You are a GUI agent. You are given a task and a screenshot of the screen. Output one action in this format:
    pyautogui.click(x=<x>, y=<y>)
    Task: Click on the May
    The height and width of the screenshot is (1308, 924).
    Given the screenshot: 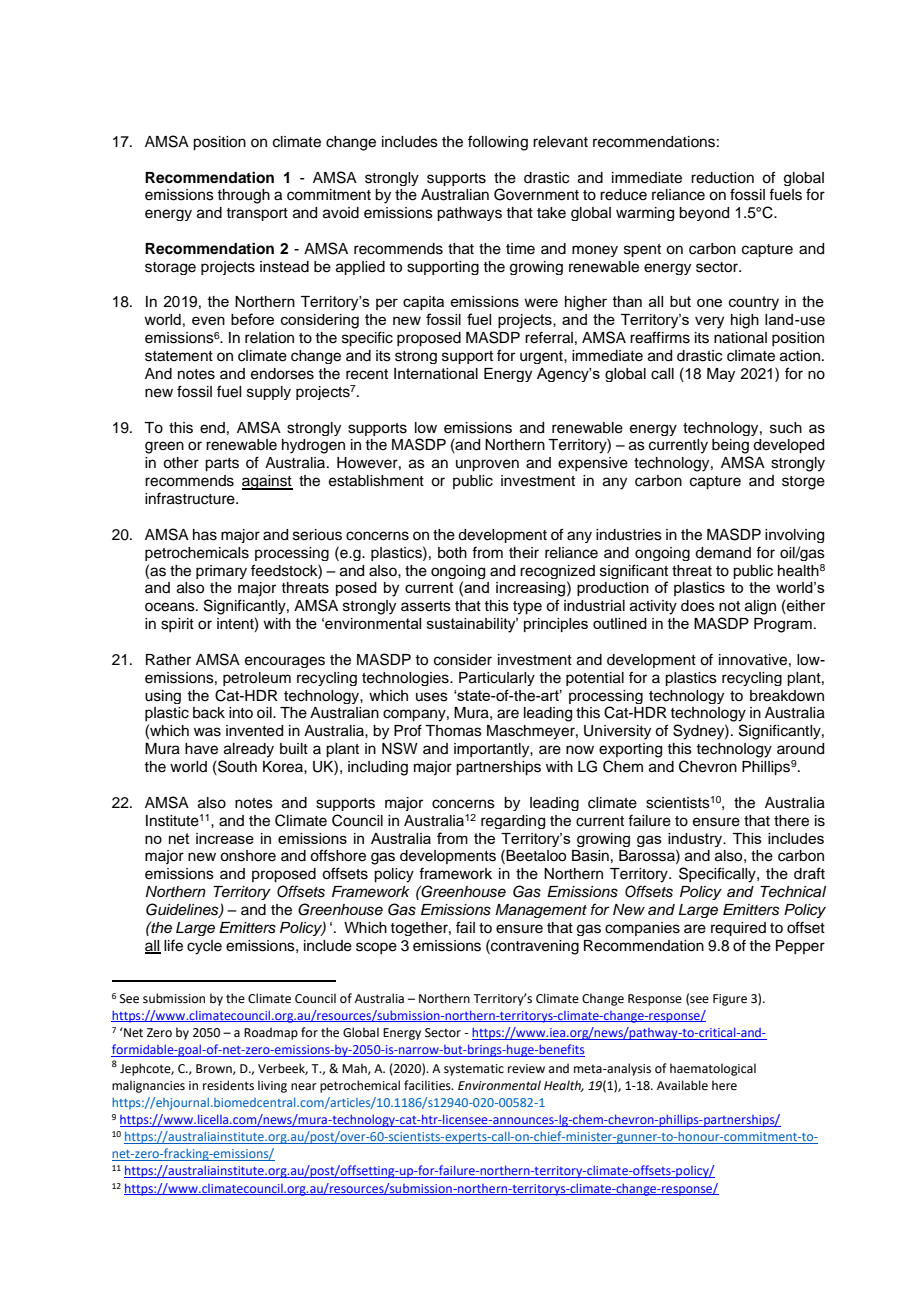 What is the action you would take?
    pyautogui.click(x=721, y=375)
